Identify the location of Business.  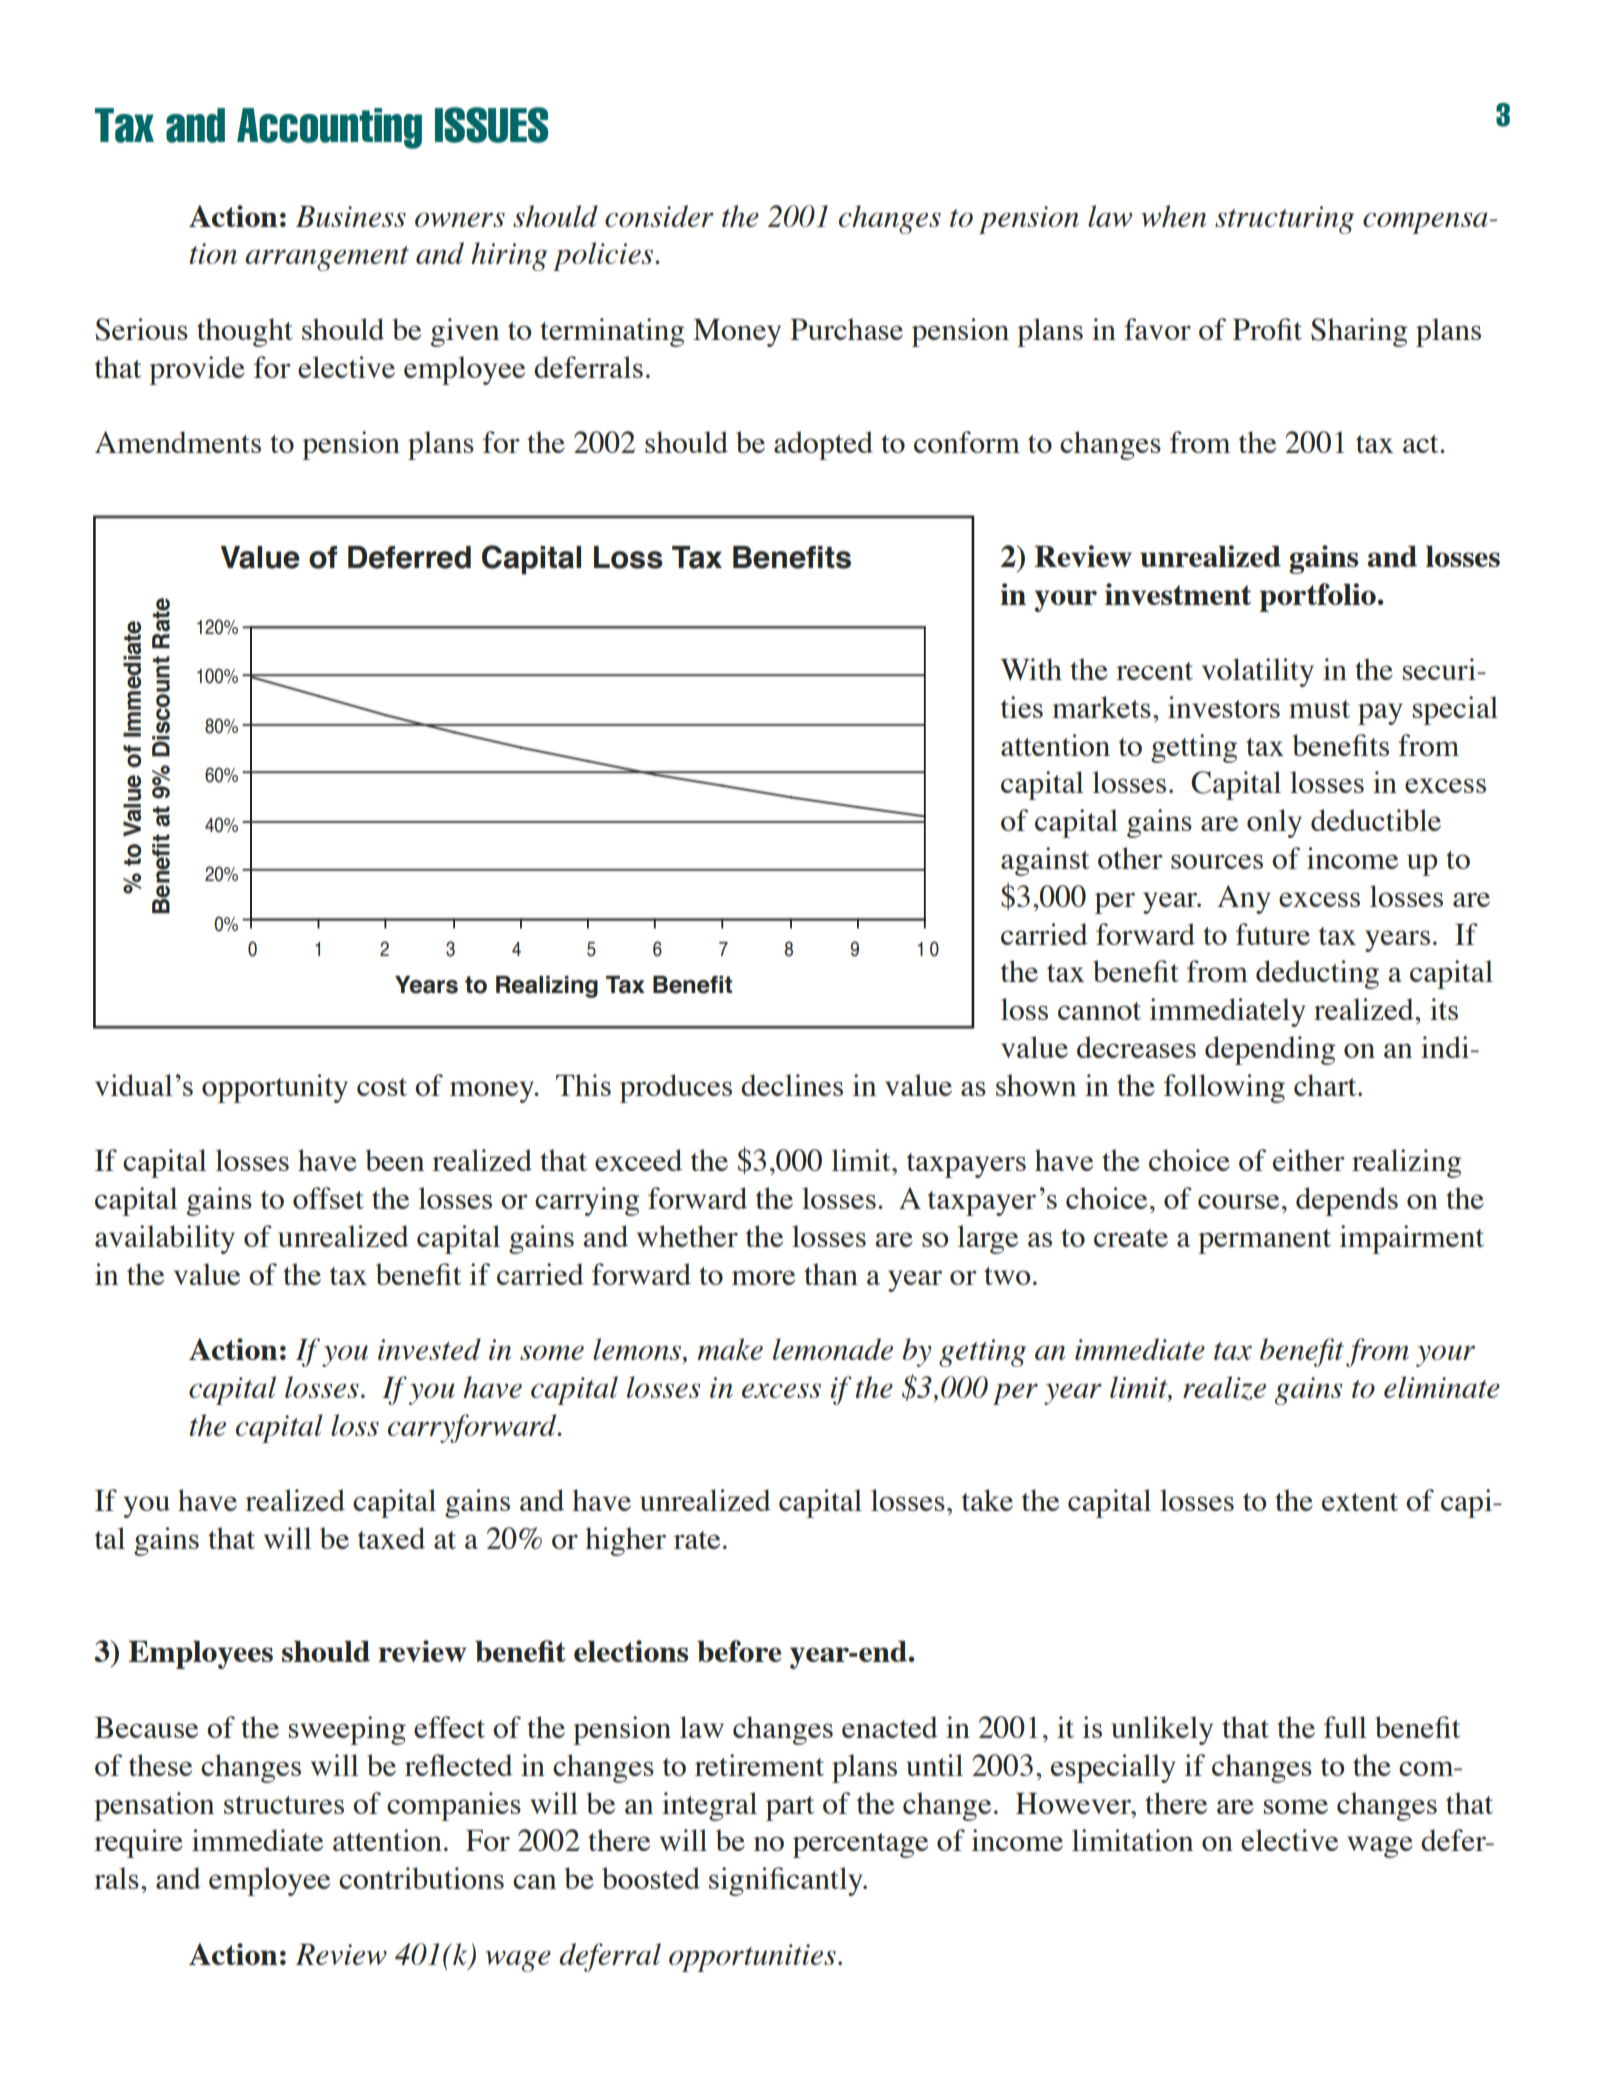
(351, 216).
